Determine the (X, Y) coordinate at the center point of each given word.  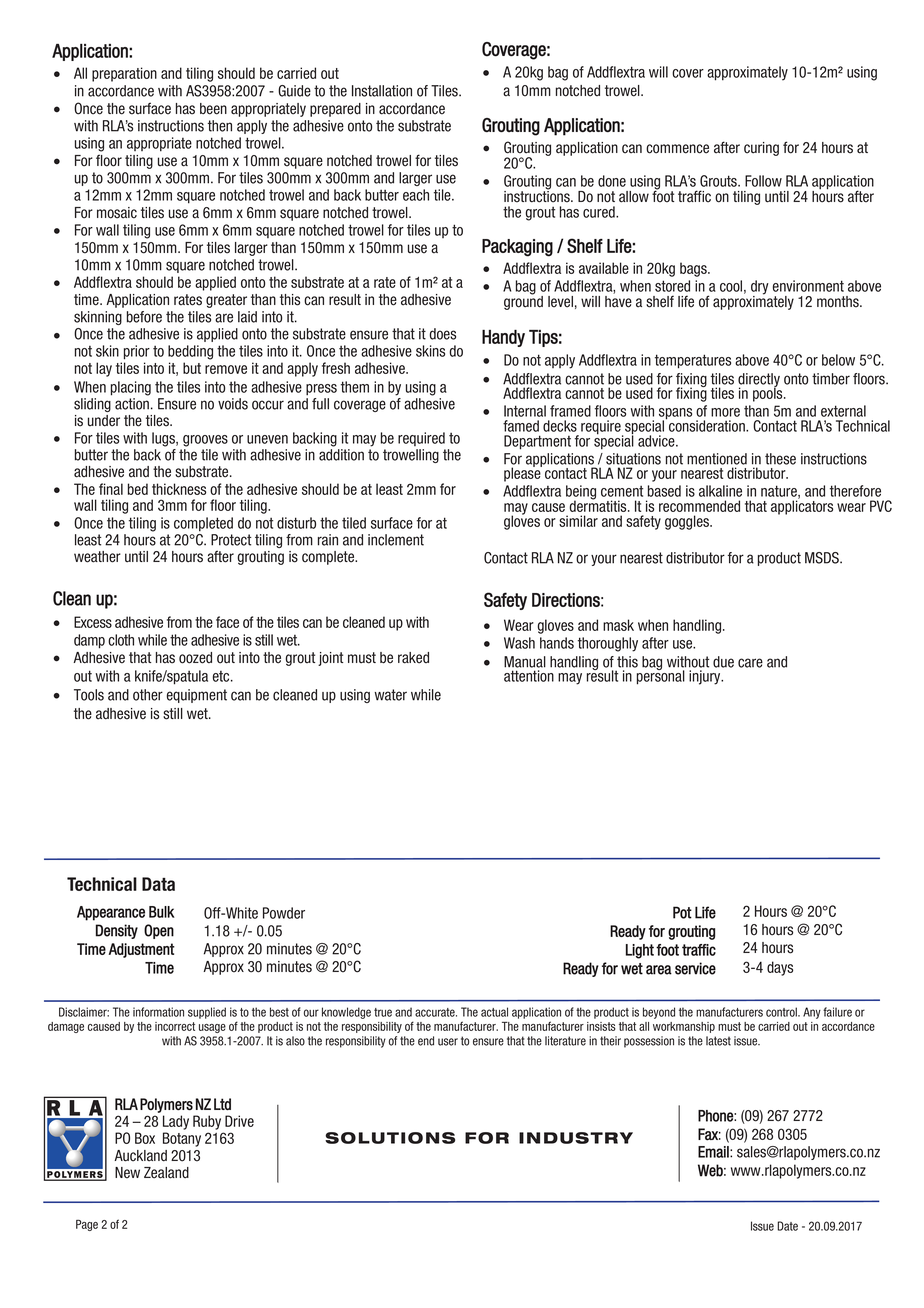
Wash (519, 643)
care (750, 663)
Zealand (166, 1173)
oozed (195, 658)
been (213, 109)
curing (761, 149)
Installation (382, 91)
